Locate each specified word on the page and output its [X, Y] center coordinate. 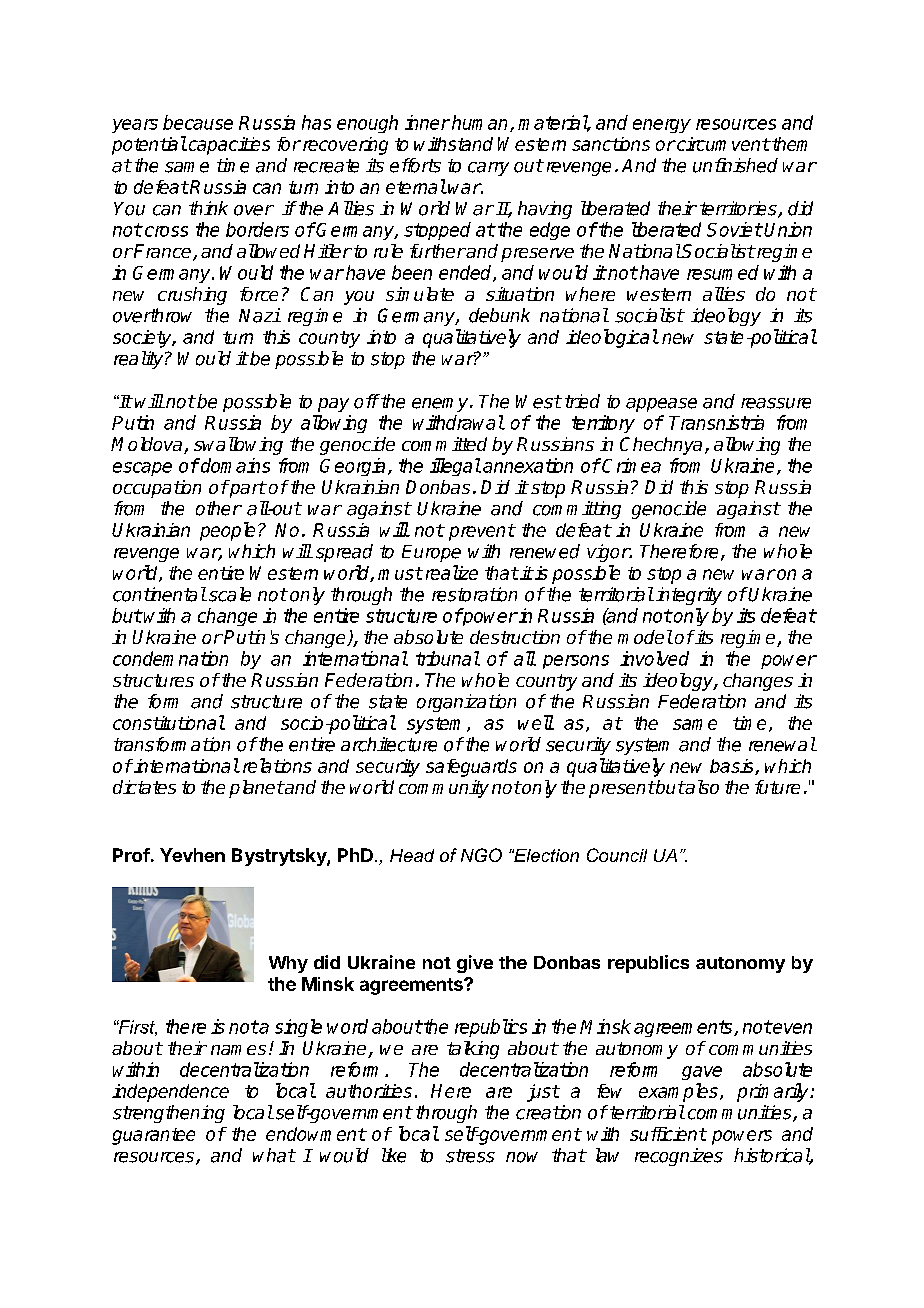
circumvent [722, 144]
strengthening [169, 1114]
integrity [689, 596]
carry [488, 169]
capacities [228, 146]
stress [470, 1156]
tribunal [448, 658]
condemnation [170, 658]
